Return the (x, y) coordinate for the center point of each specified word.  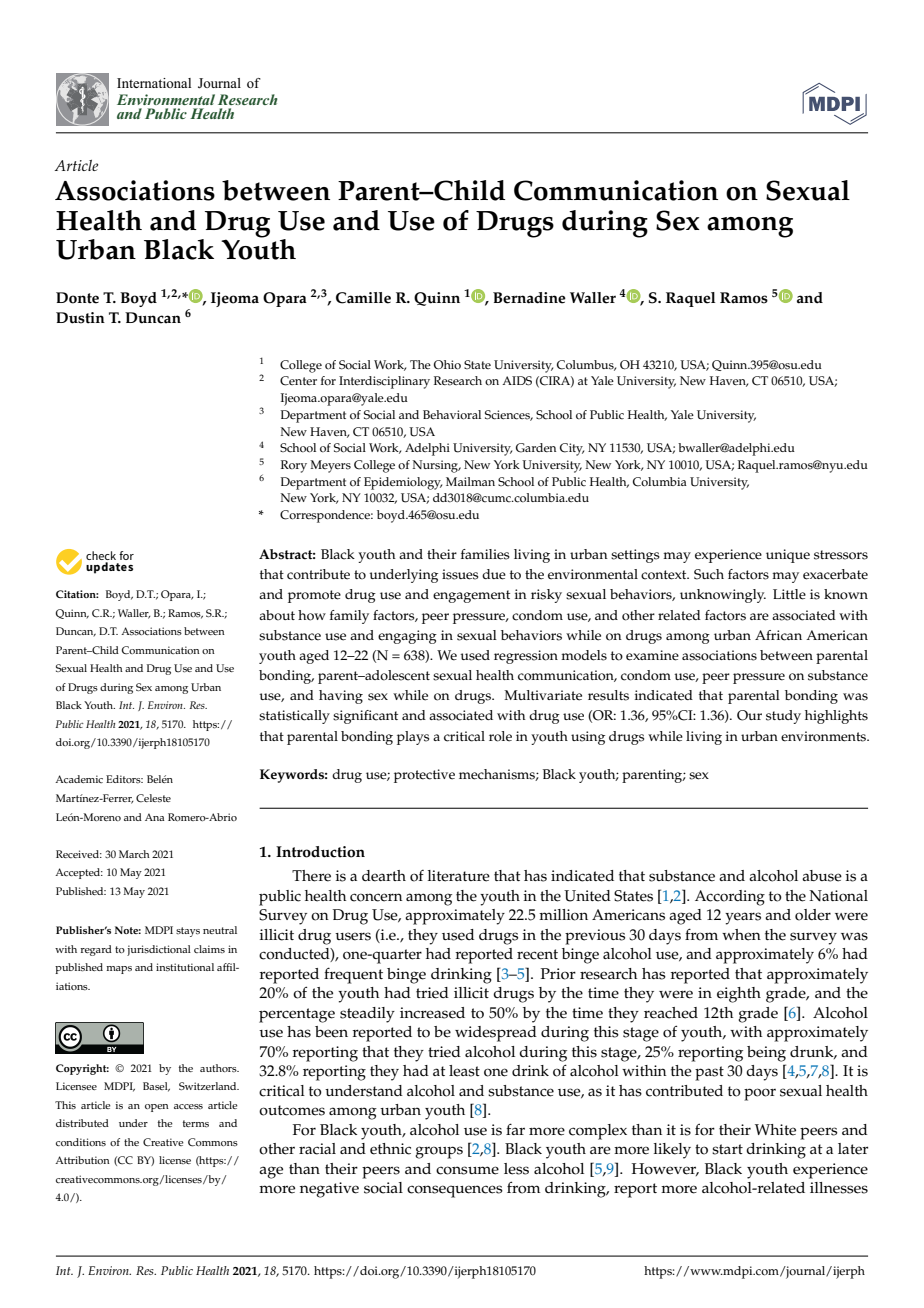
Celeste (153, 798)
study (783, 717)
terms (196, 1124)
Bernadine (529, 298)
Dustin (80, 318)
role (500, 736)
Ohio (447, 365)
